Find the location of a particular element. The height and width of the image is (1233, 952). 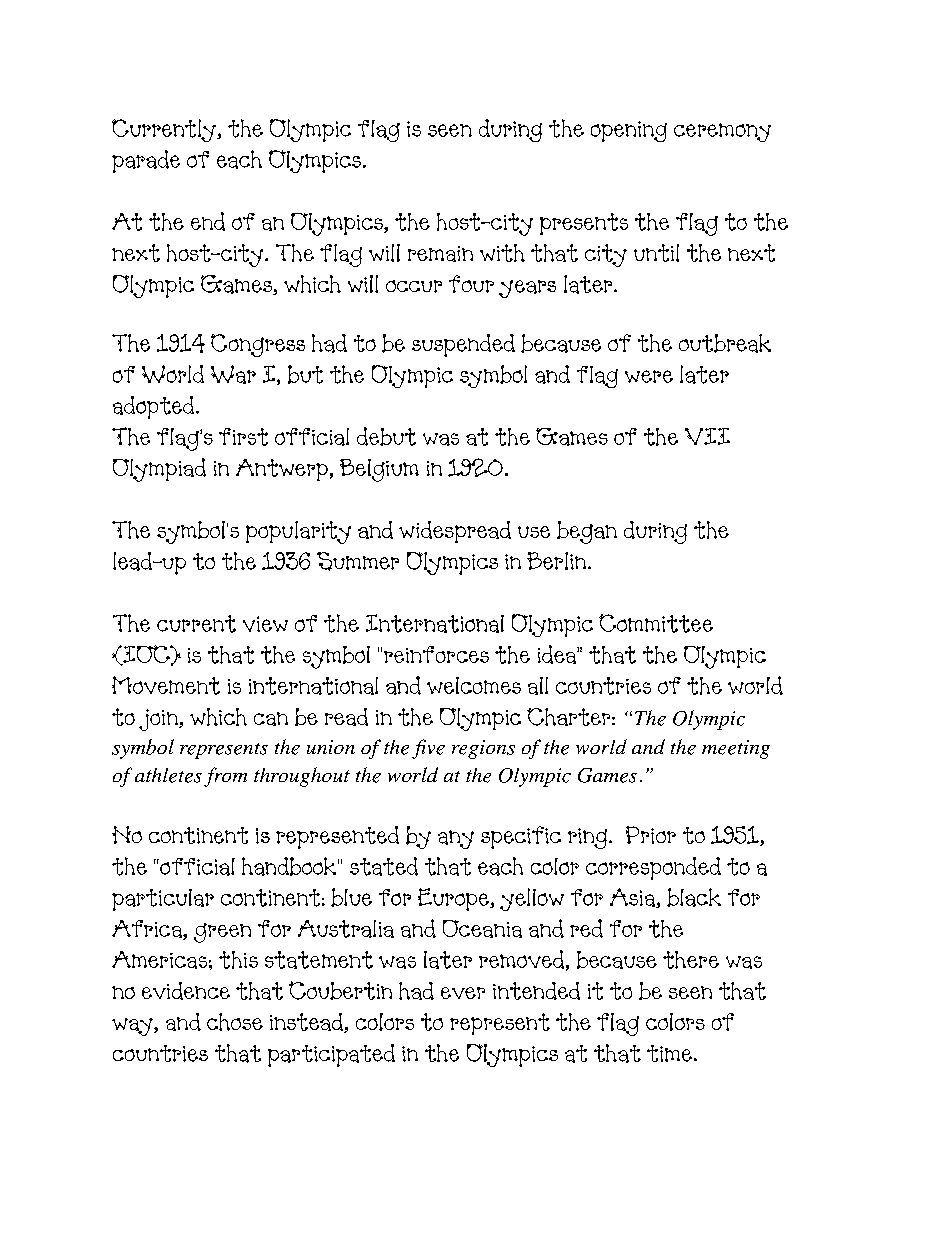

chose is located at coordinates (235, 1022).
